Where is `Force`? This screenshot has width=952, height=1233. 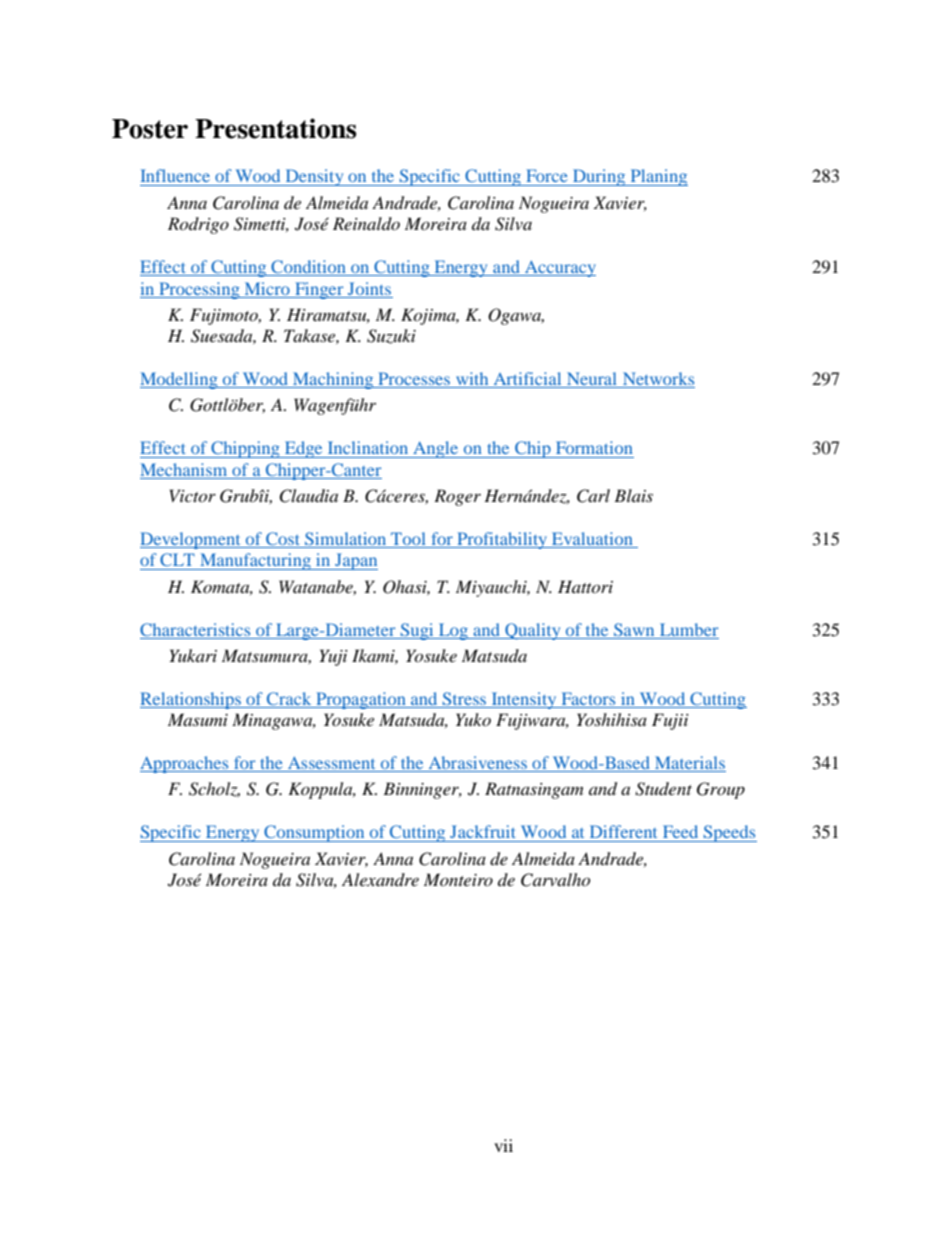
Force is located at coordinates (547, 175).
